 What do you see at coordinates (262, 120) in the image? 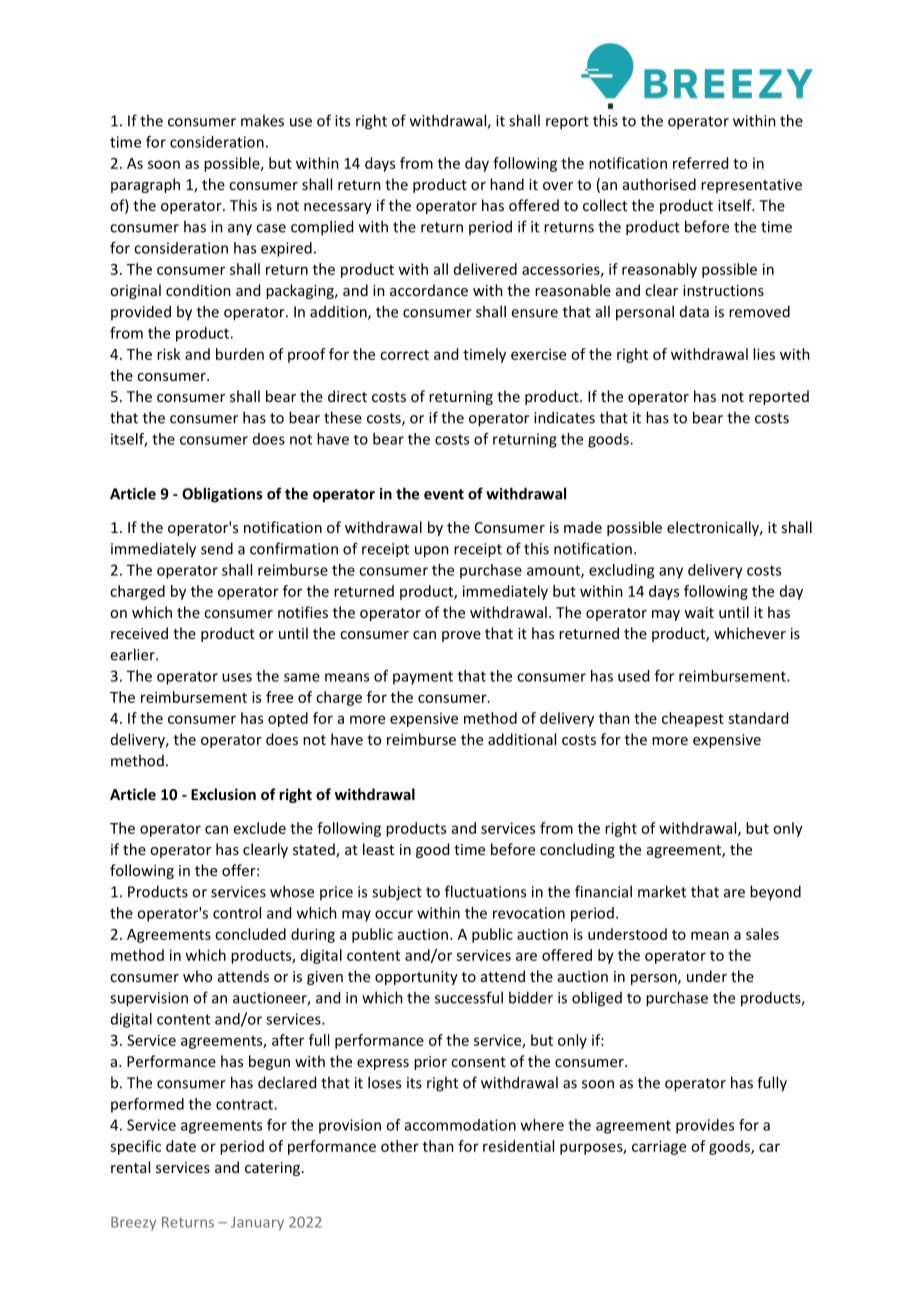
I see `makes` at bounding box center [262, 120].
